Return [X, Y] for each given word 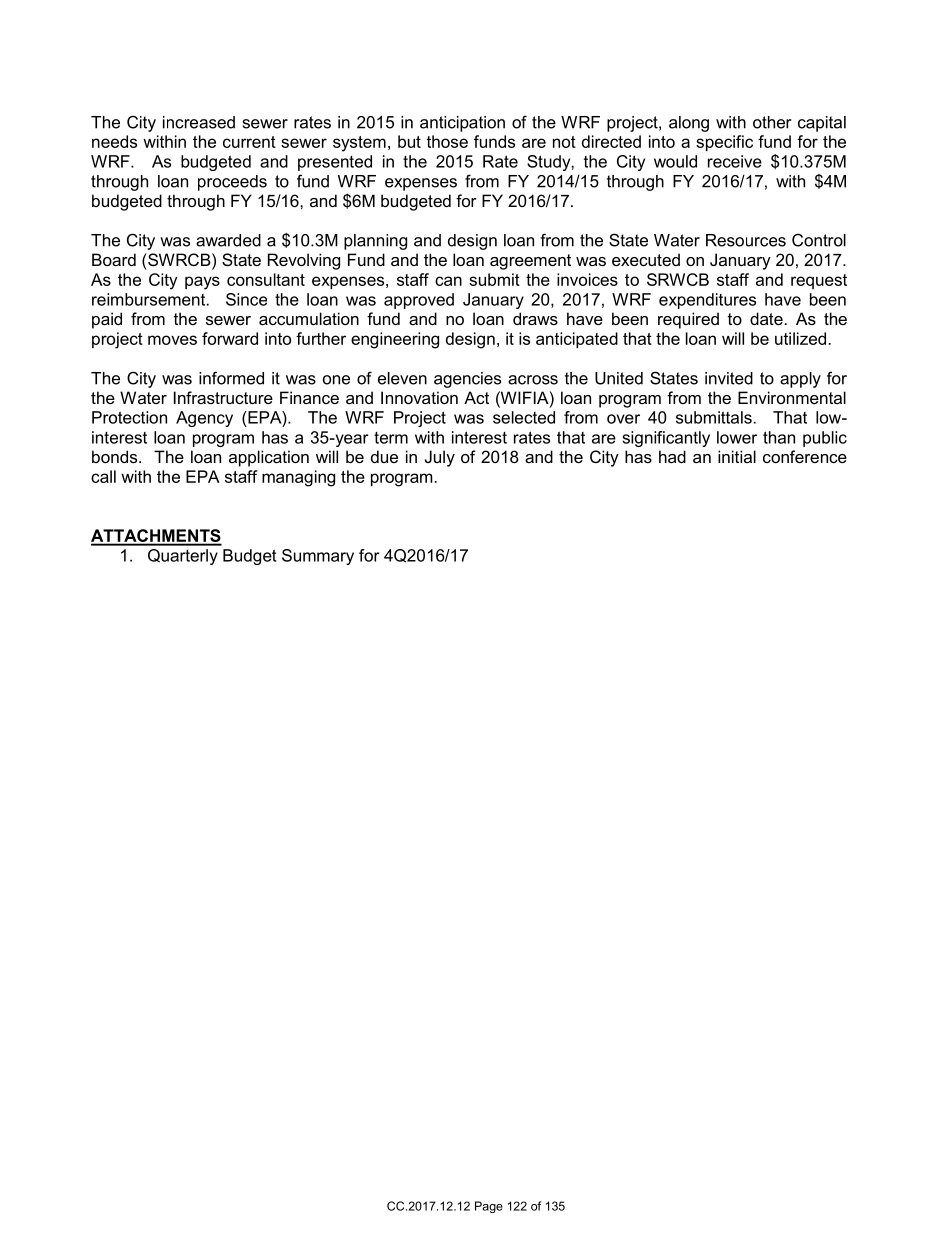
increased [199, 122]
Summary [318, 557]
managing [298, 478]
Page [489, 1207]
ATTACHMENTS [156, 537]
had [672, 456]
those [447, 141]
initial [737, 456]
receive [735, 161]
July [440, 458]
